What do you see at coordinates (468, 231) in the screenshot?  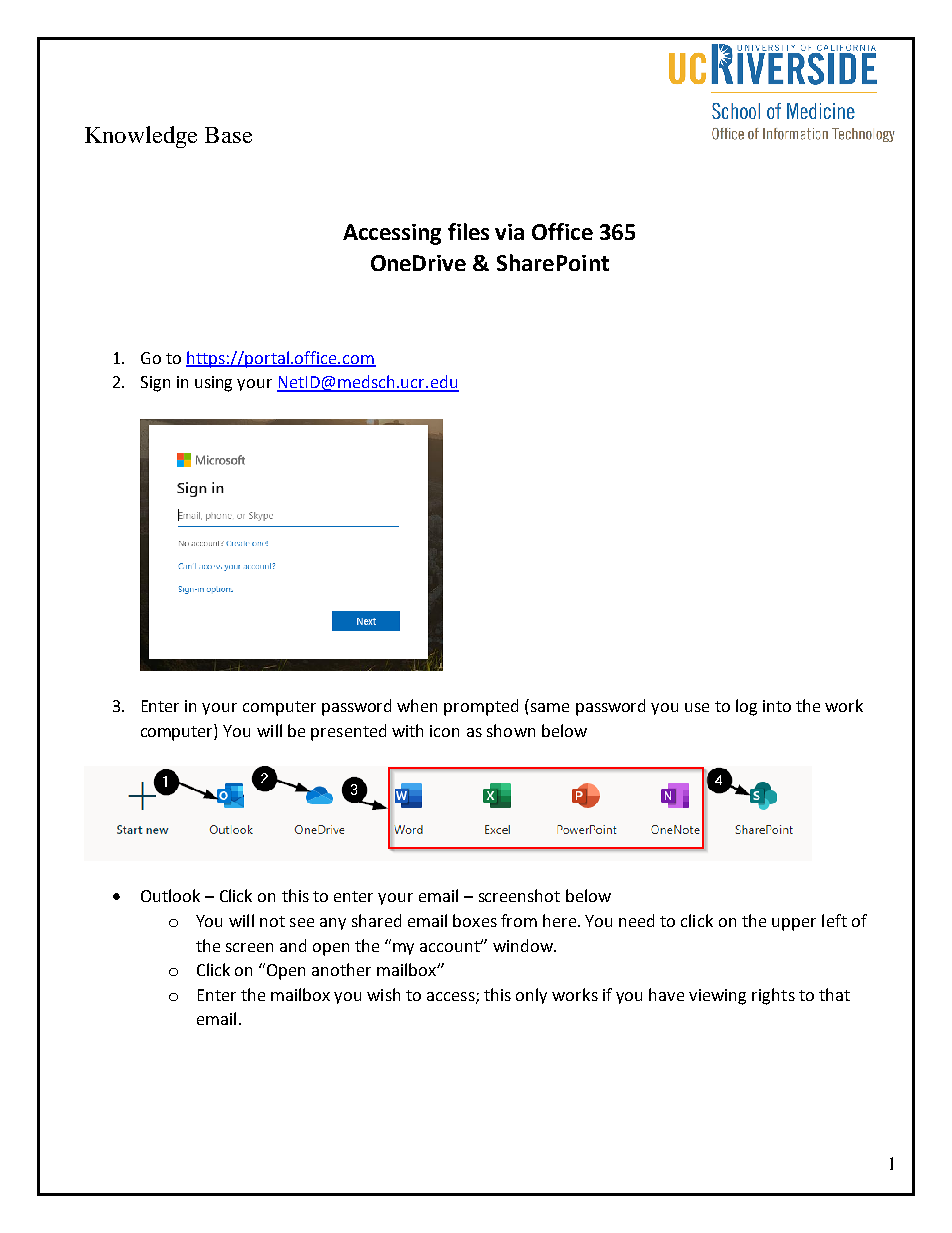 I see `files` at bounding box center [468, 231].
